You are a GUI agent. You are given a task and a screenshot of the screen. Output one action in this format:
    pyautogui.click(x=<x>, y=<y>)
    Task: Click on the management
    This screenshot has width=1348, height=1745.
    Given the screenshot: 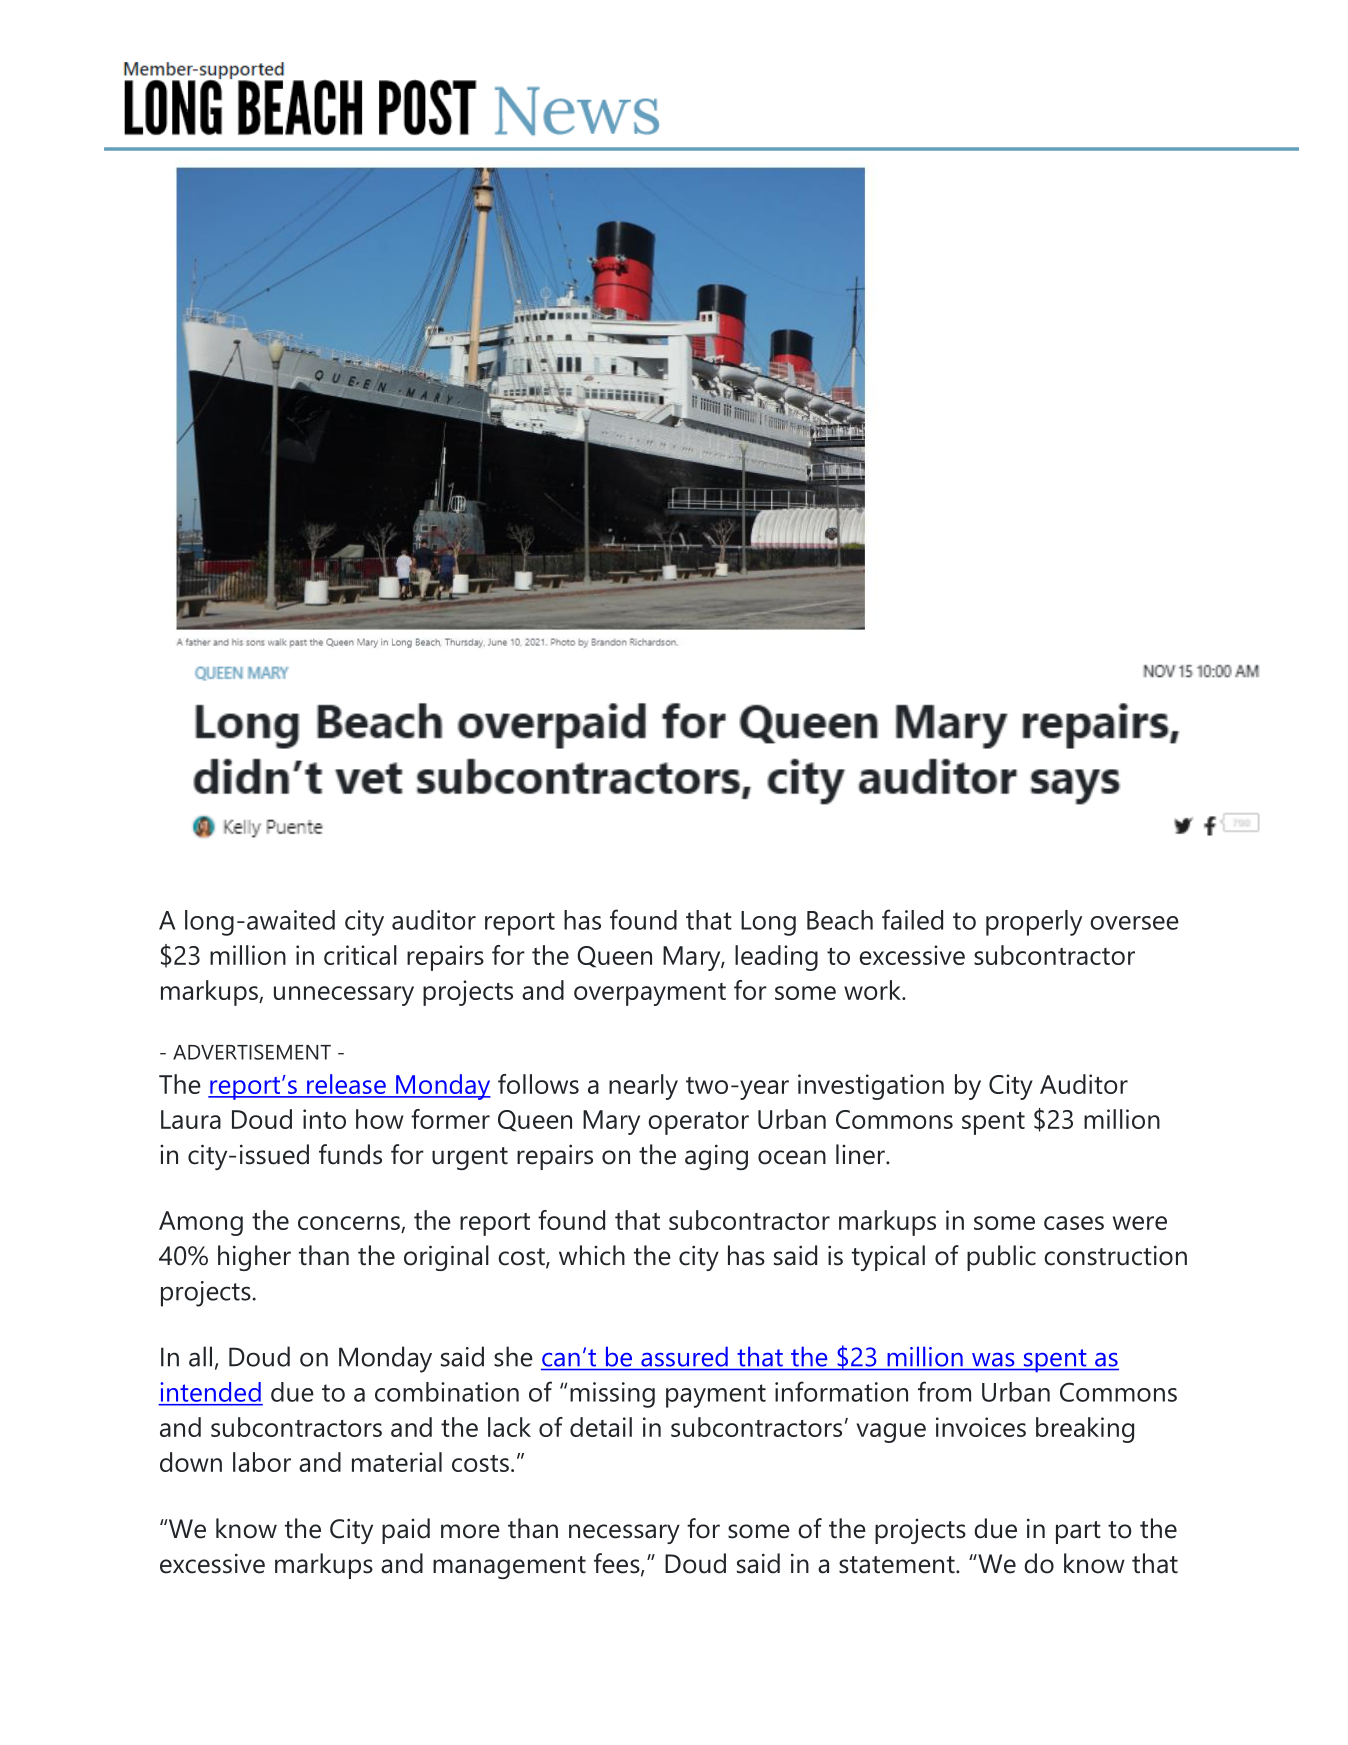 What is the action you would take?
    pyautogui.click(x=509, y=1567)
